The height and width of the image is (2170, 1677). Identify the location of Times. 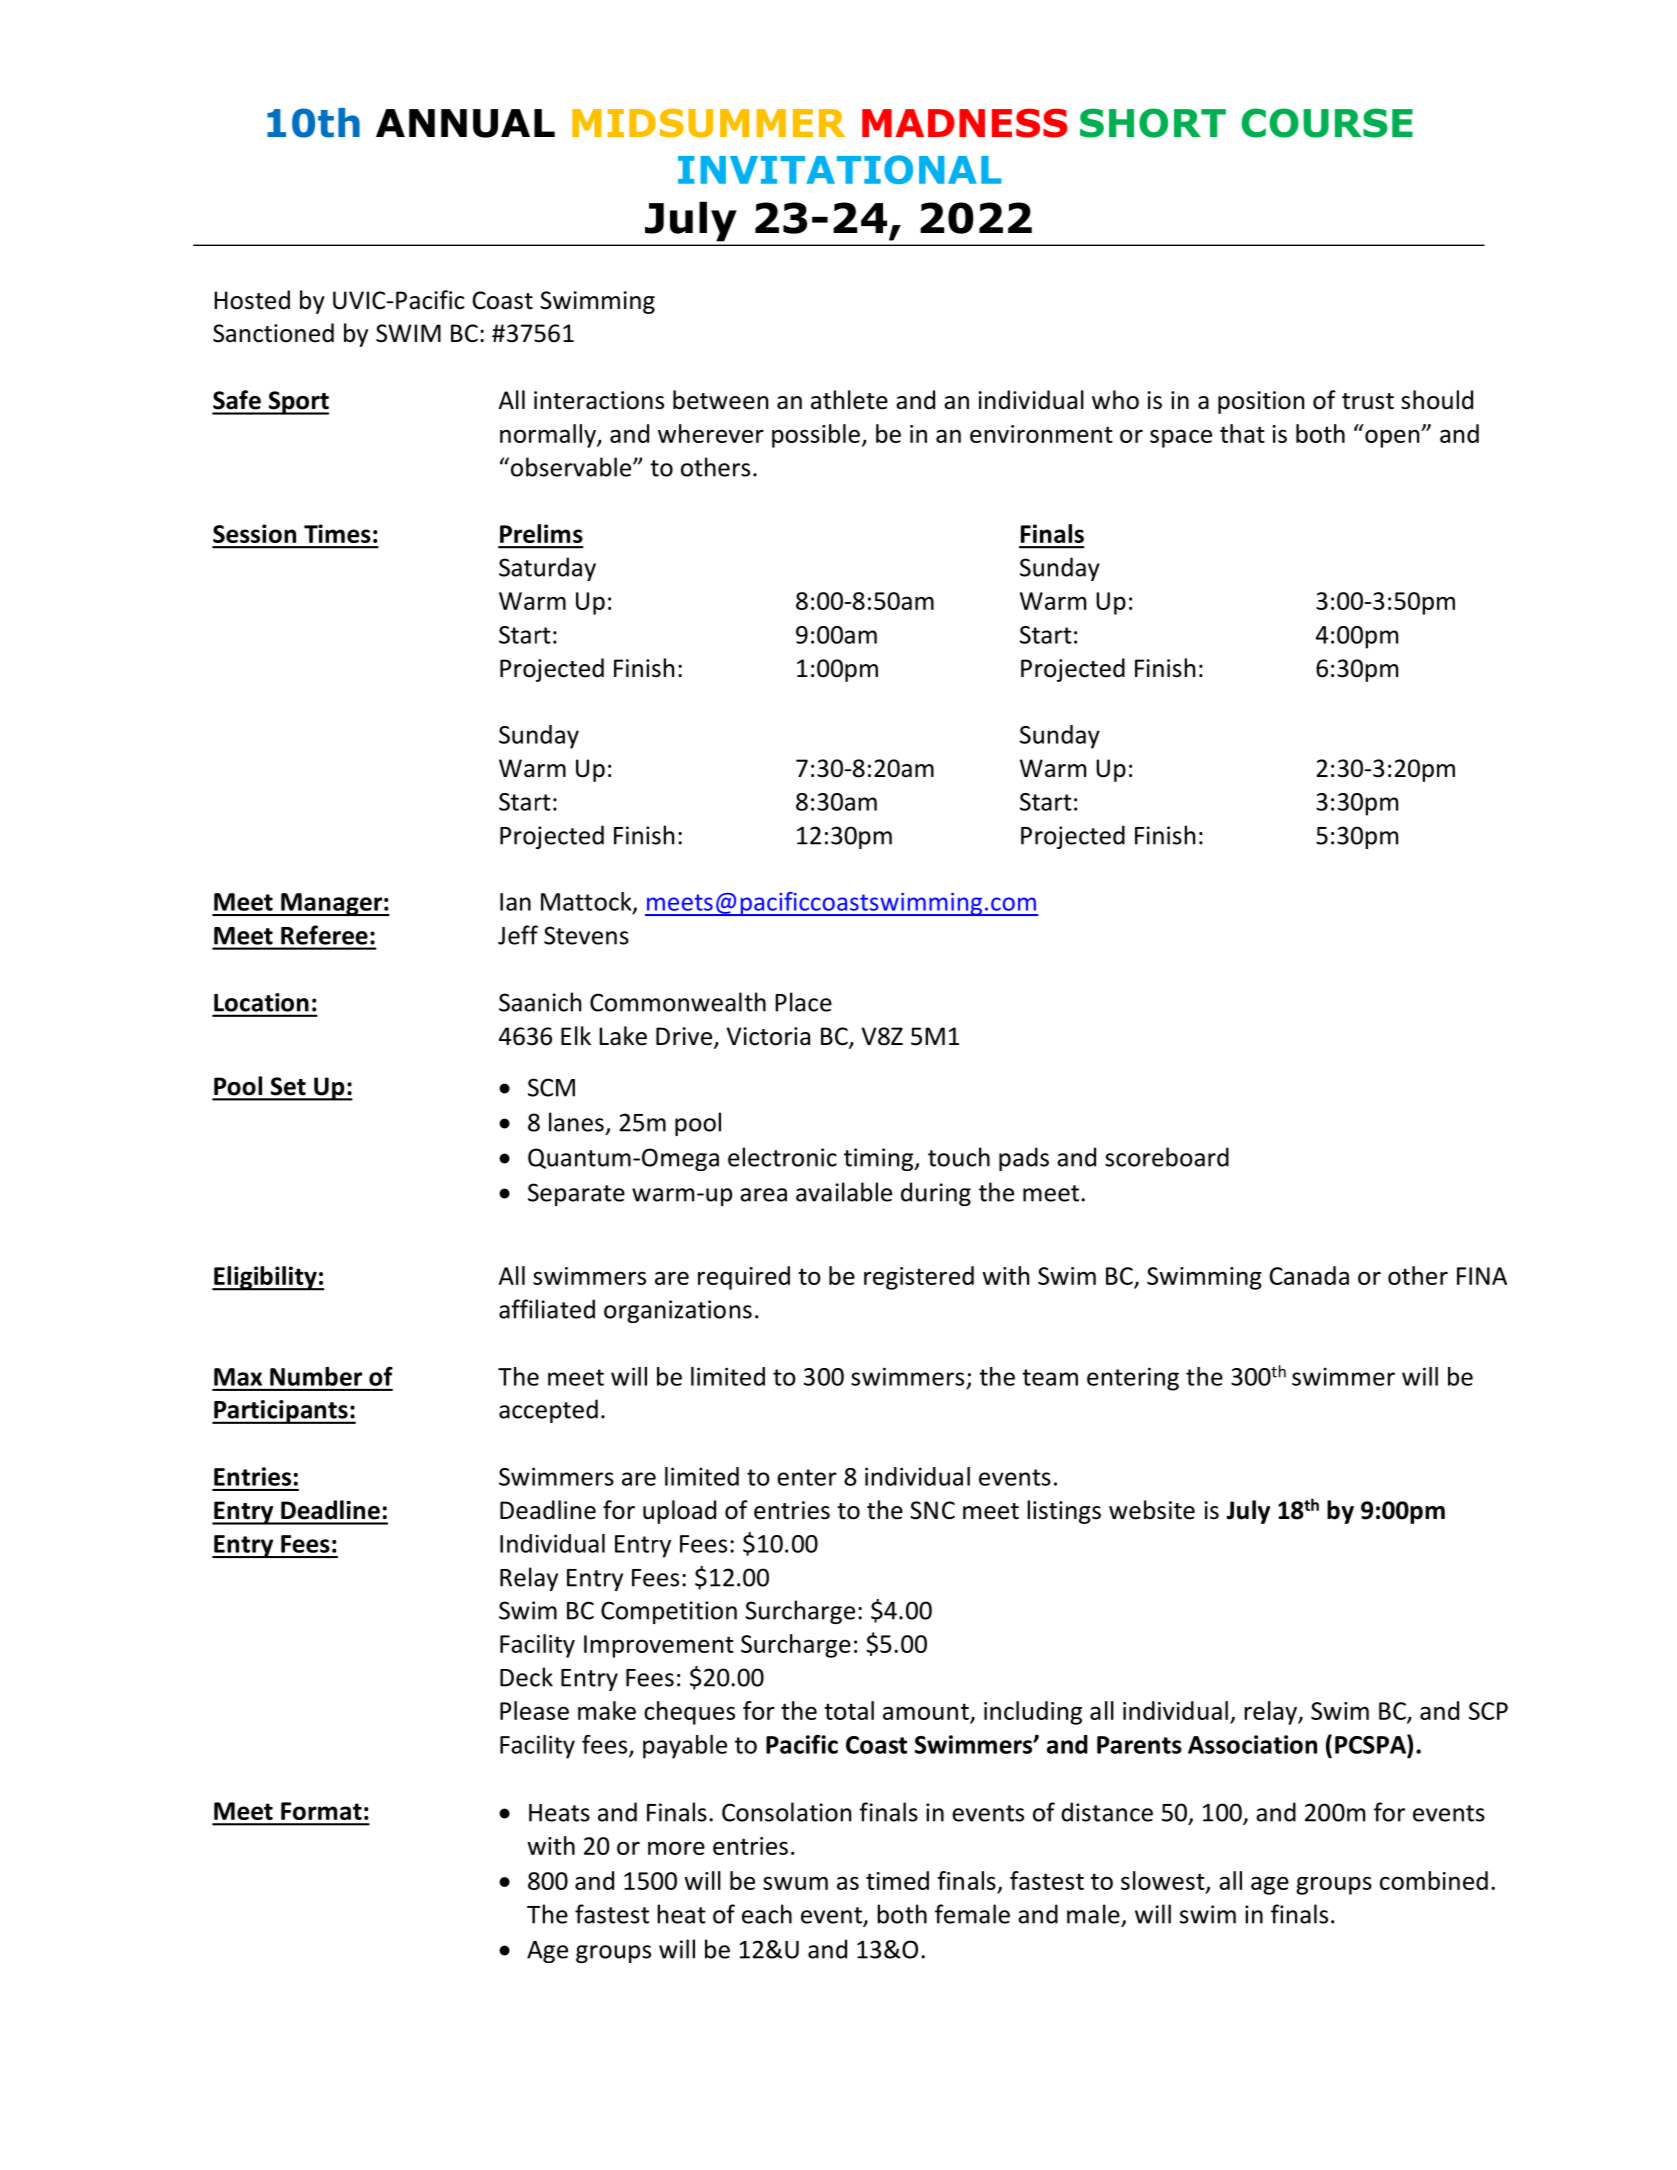
(337, 533).
